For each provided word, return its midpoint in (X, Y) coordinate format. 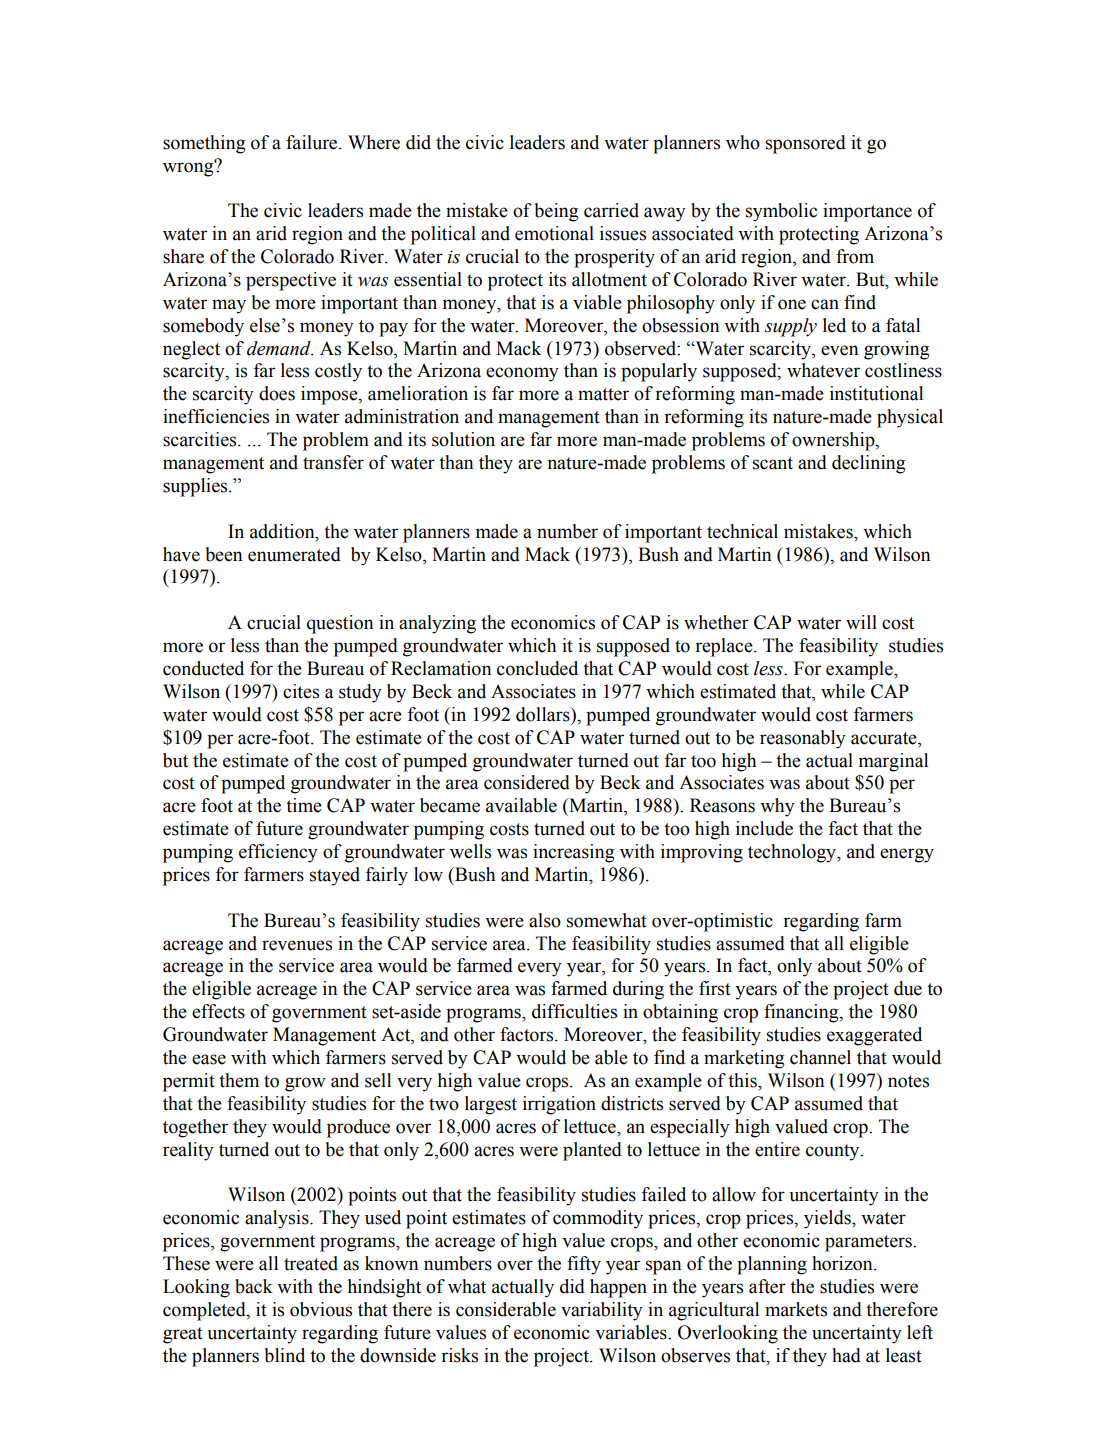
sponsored (806, 144)
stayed (335, 876)
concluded (537, 668)
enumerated (294, 554)
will (861, 622)
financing (802, 1013)
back (254, 1286)
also (545, 920)
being (557, 212)
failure (313, 142)
